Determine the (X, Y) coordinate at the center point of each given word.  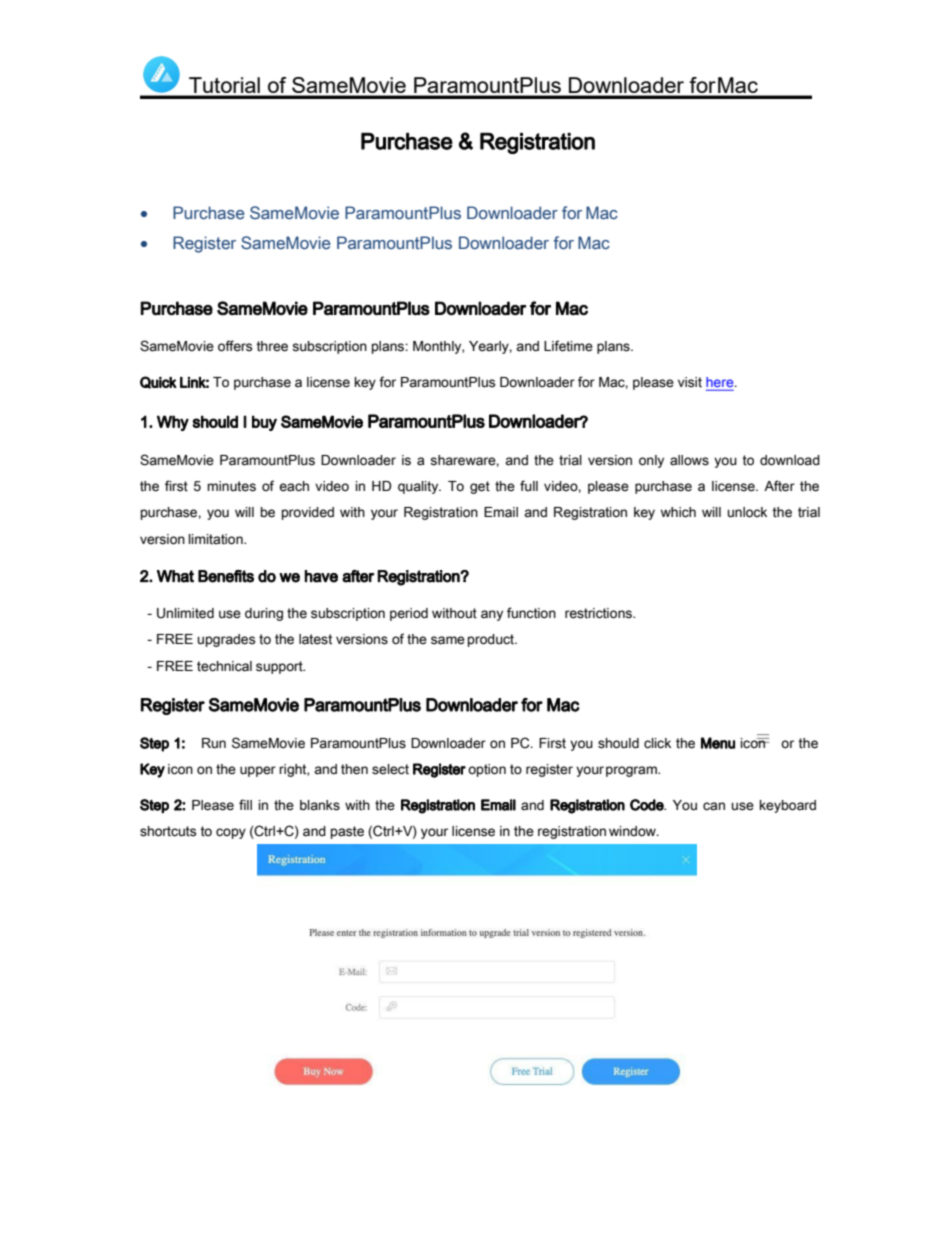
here (721, 383)
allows (689, 460)
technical (224, 666)
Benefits (226, 576)
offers (235, 346)
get (480, 487)
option (487, 770)
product (492, 640)
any (492, 615)
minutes (231, 486)
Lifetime (568, 346)
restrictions (599, 613)
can (714, 806)
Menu (718, 743)
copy (231, 833)
